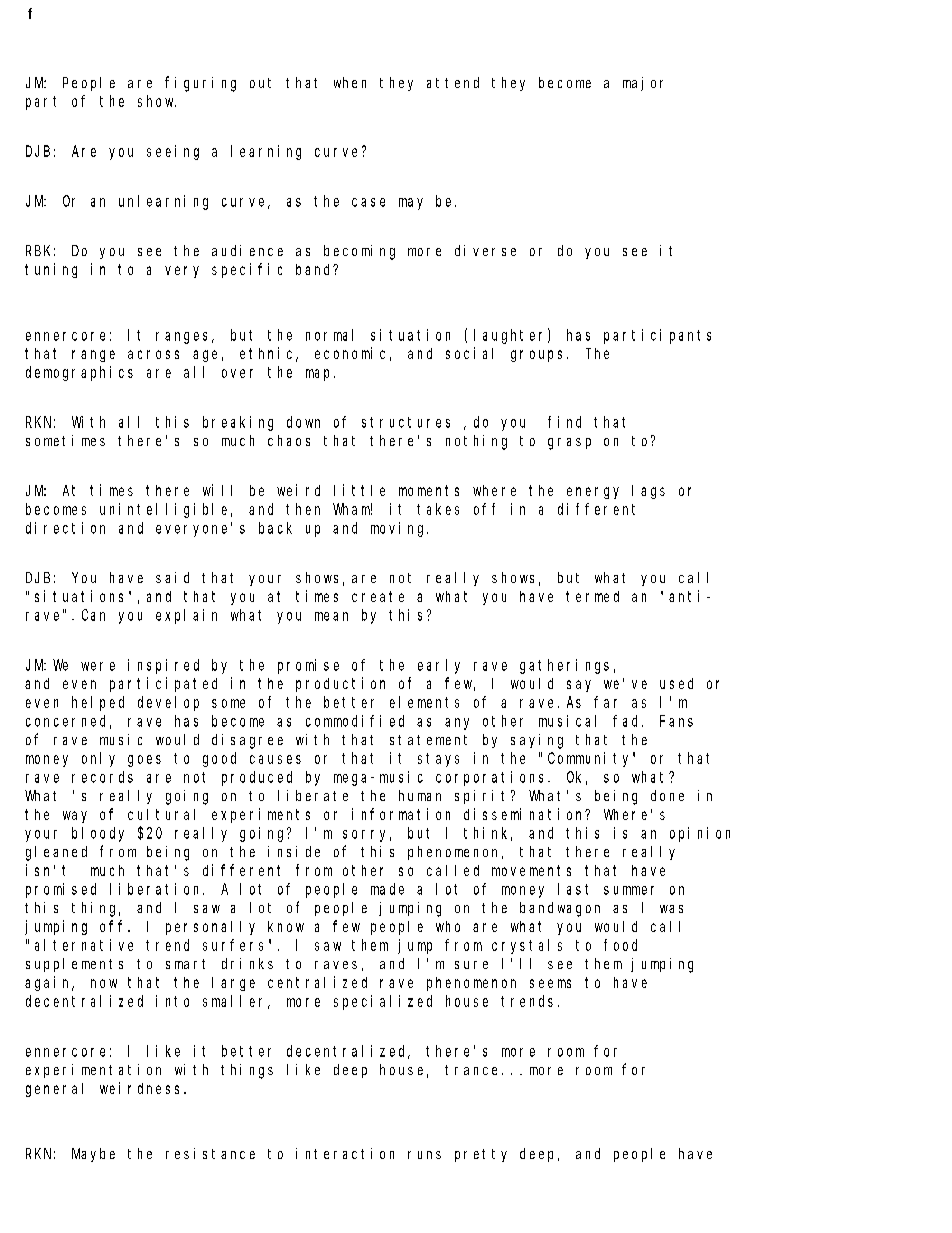 This screenshot has height=1233, width=952. I want to click on when, so click(350, 82).
